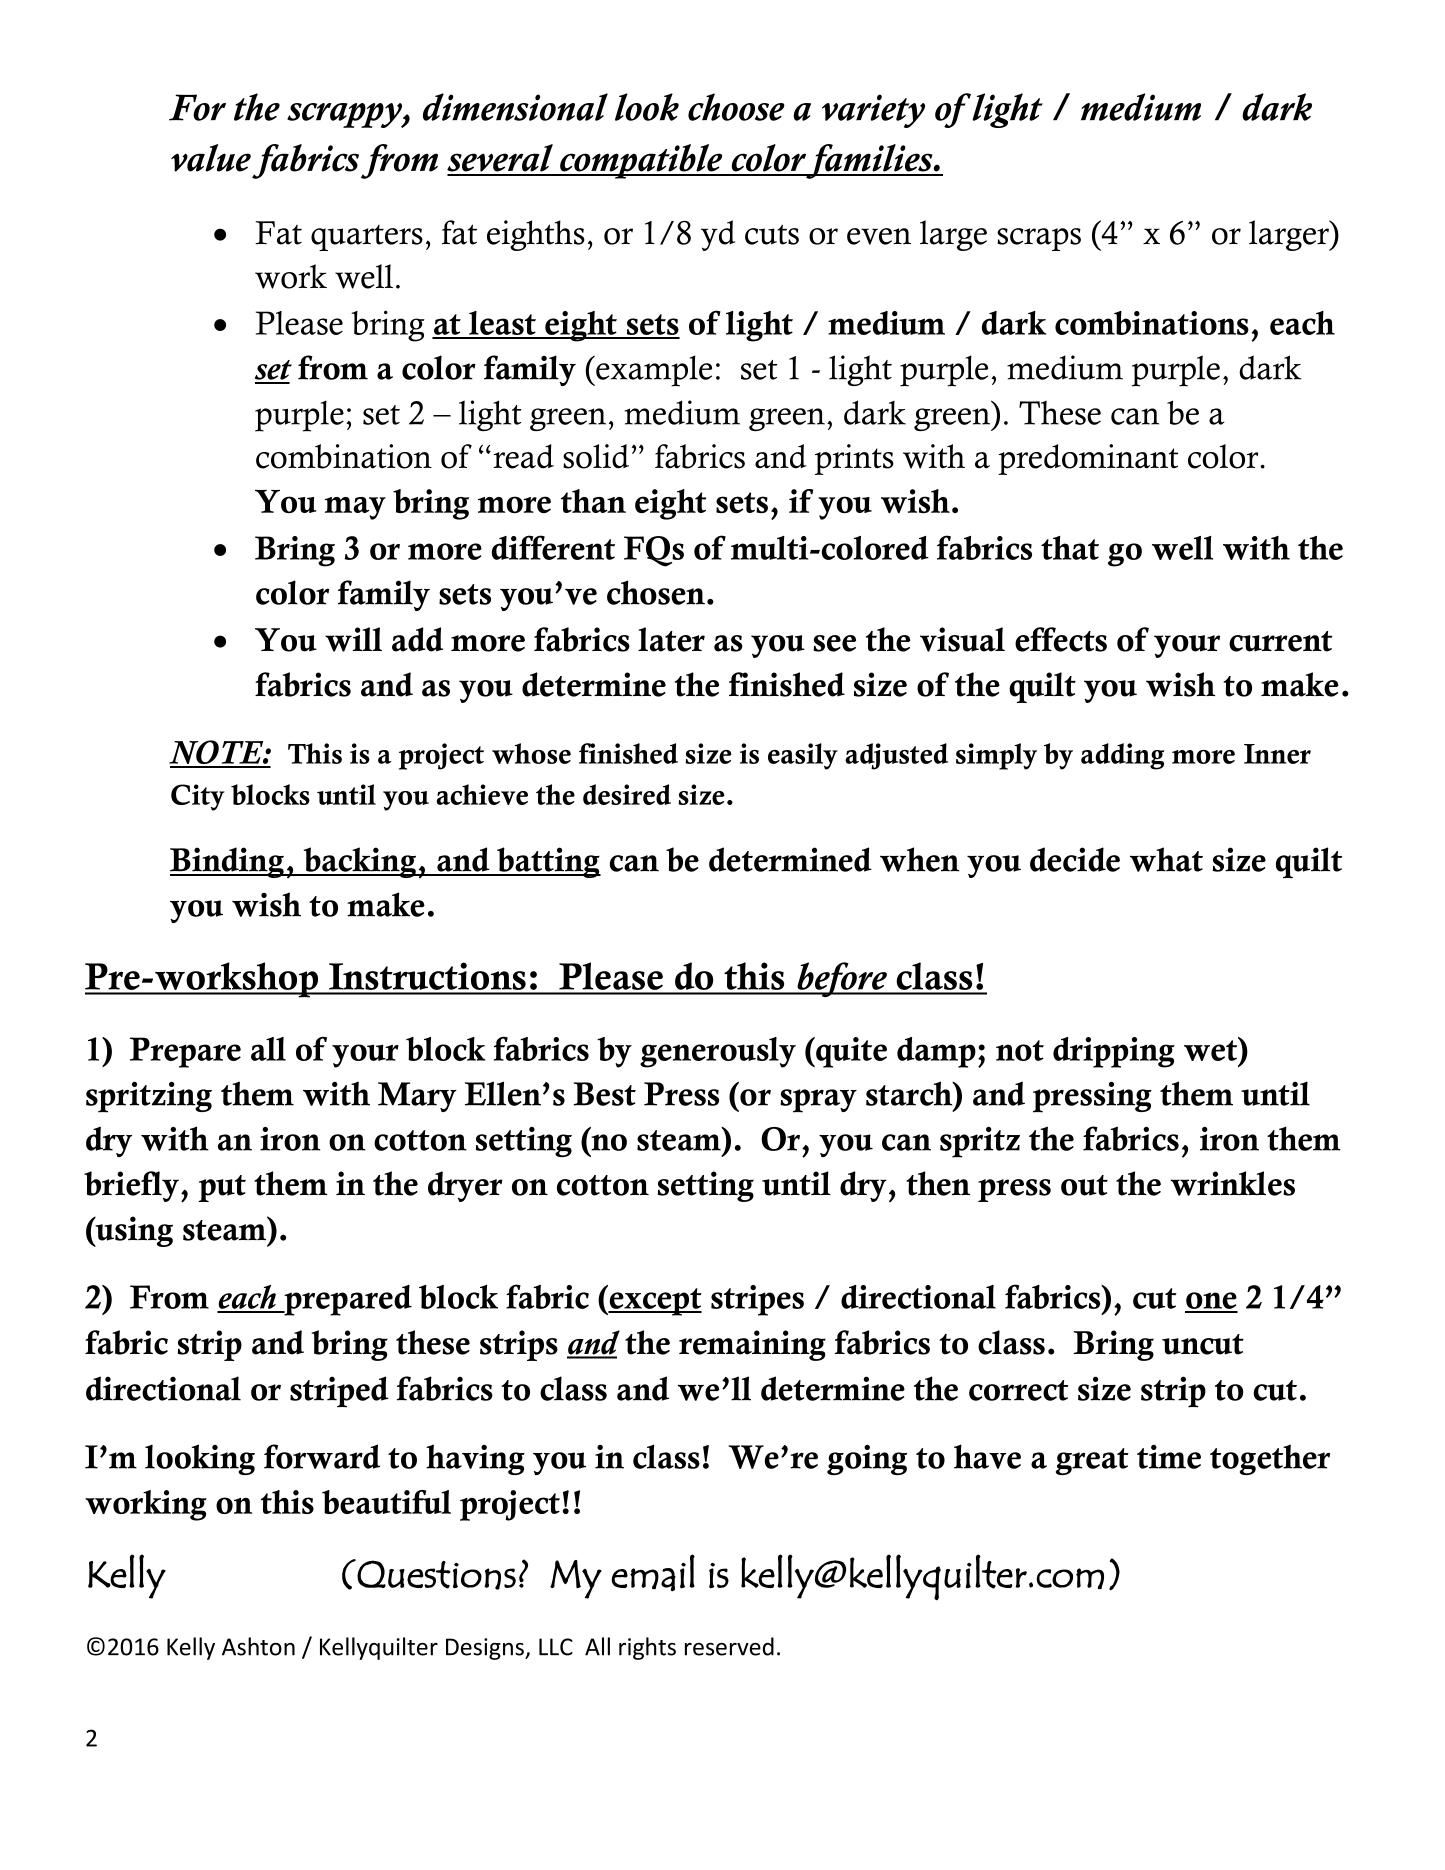  Describe the element at coordinates (1070, 548) in the screenshot. I see `that` at that location.
